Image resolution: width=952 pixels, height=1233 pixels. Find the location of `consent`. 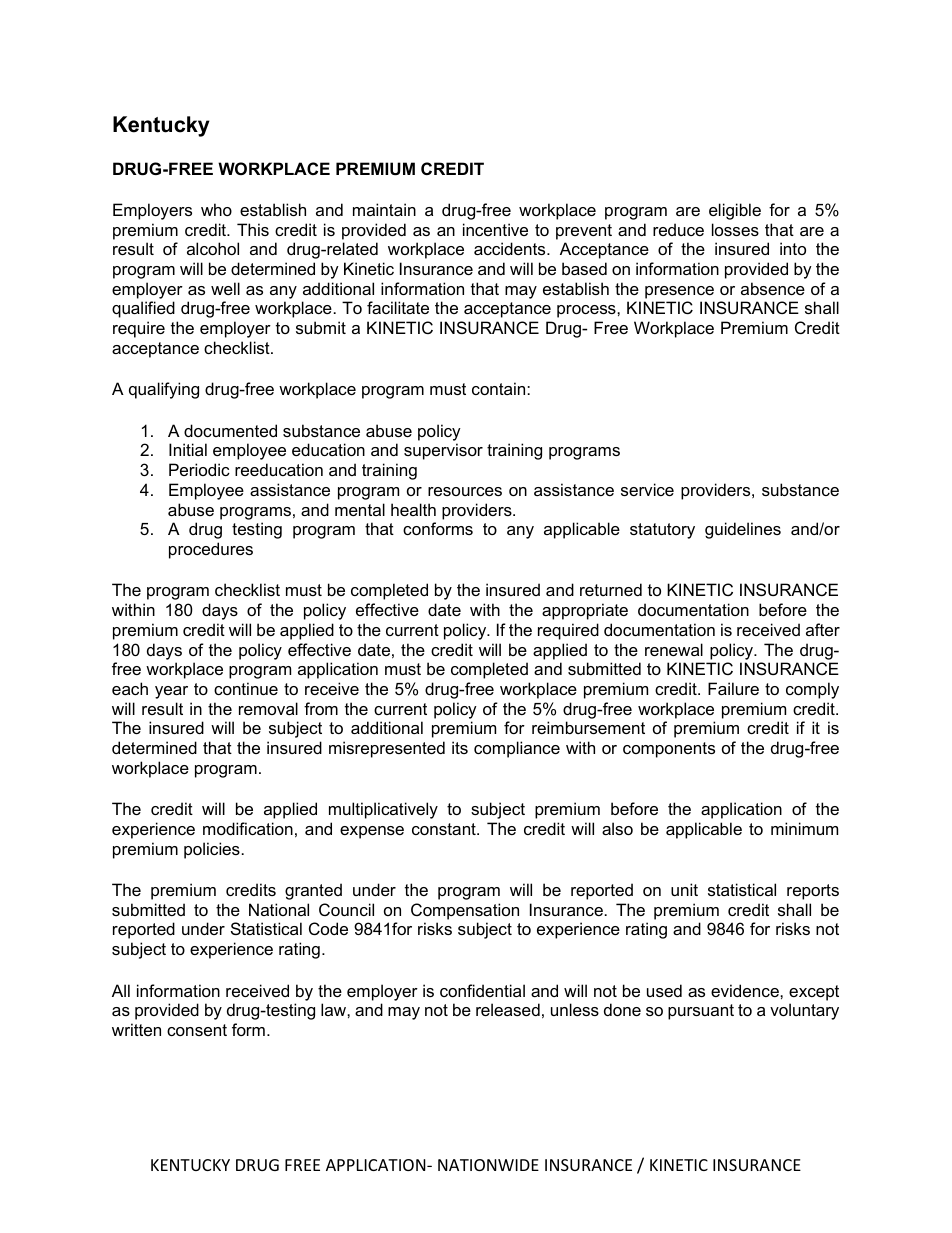

consent is located at coordinates (197, 1030).
